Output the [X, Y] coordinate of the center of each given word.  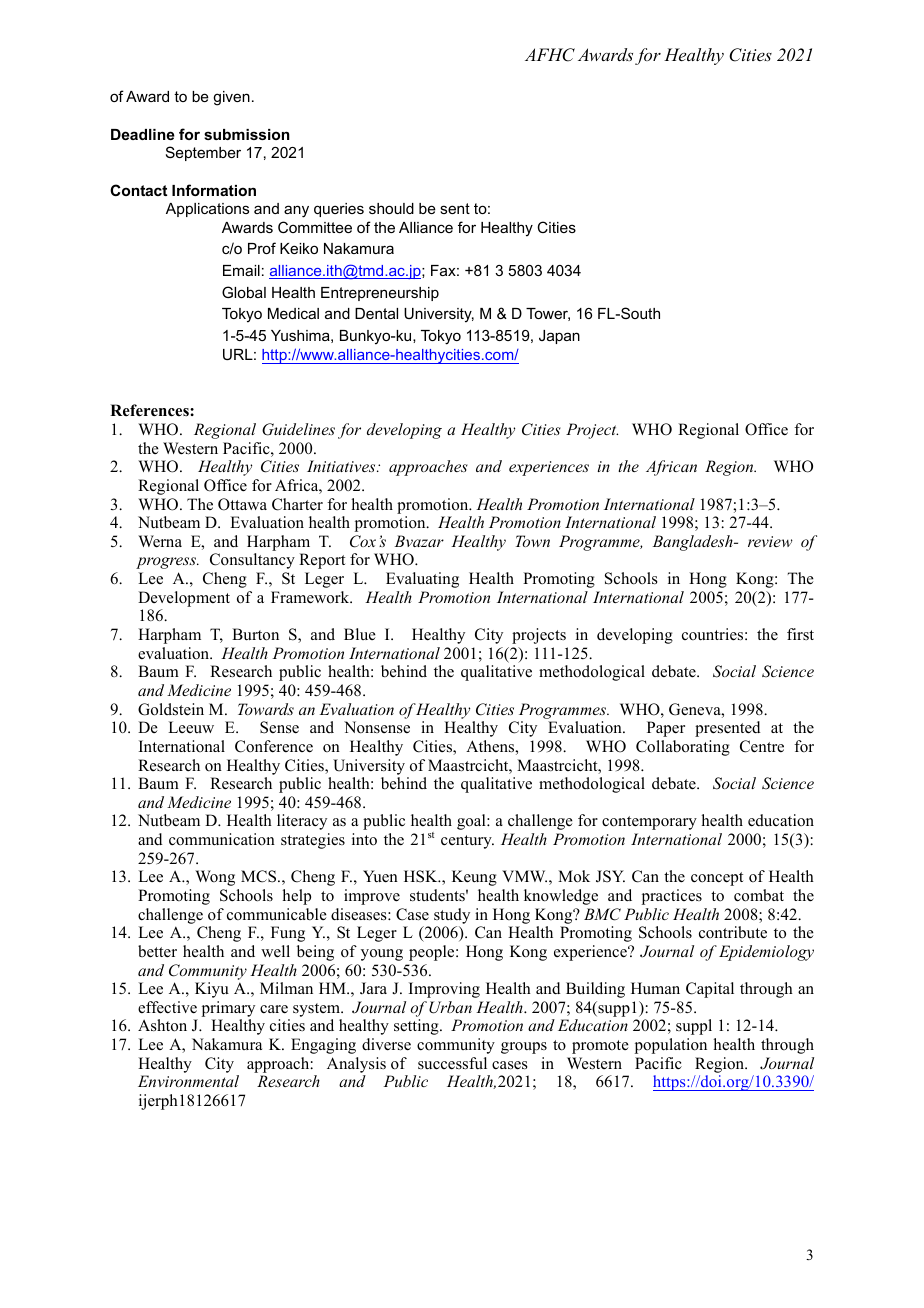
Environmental [188, 1081]
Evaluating [422, 580]
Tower [548, 314]
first [800, 634]
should [391, 208]
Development [184, 599]
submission [247, 134]
